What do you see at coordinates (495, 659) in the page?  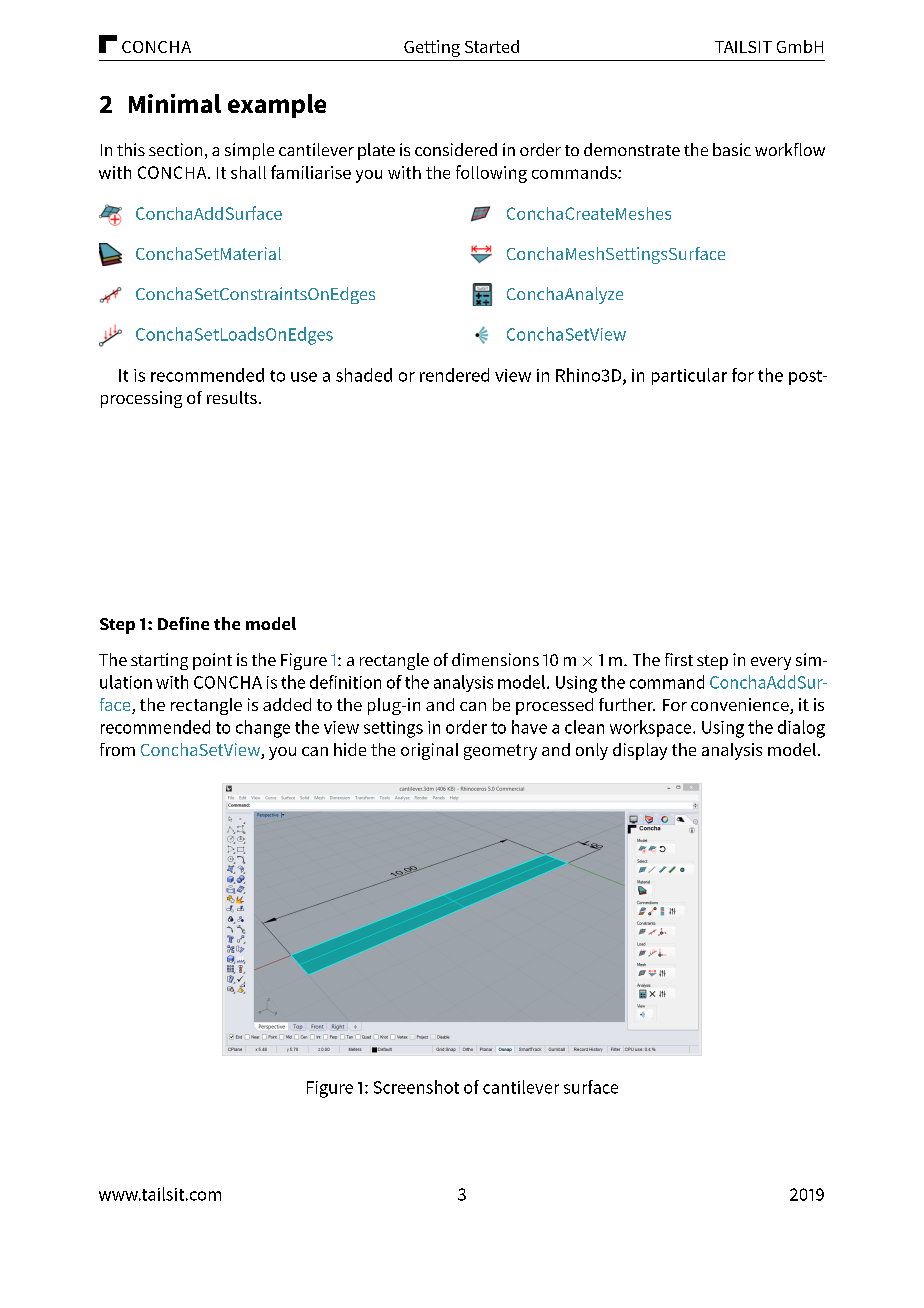 I see `dimensions` at bounding box center [495, 659].
